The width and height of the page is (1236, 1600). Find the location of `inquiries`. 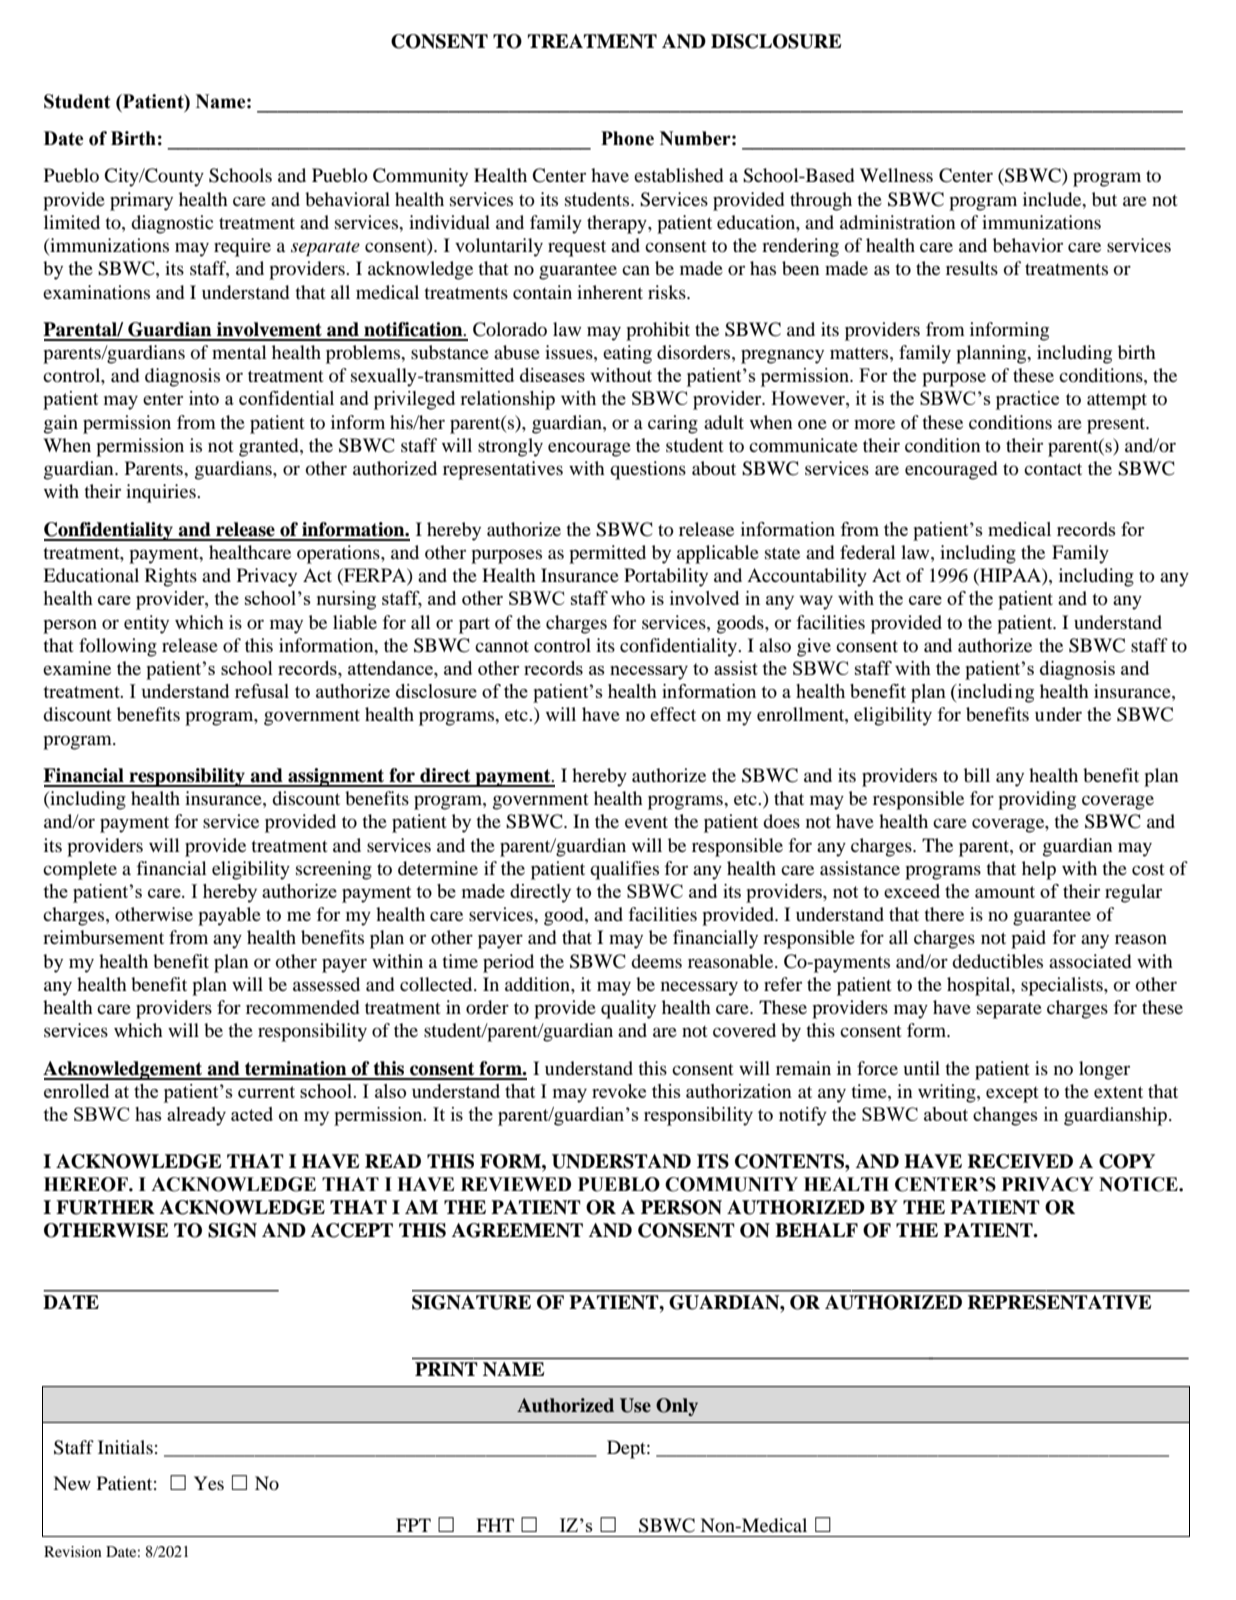

inquiries is located at coordinates (162, 493).
